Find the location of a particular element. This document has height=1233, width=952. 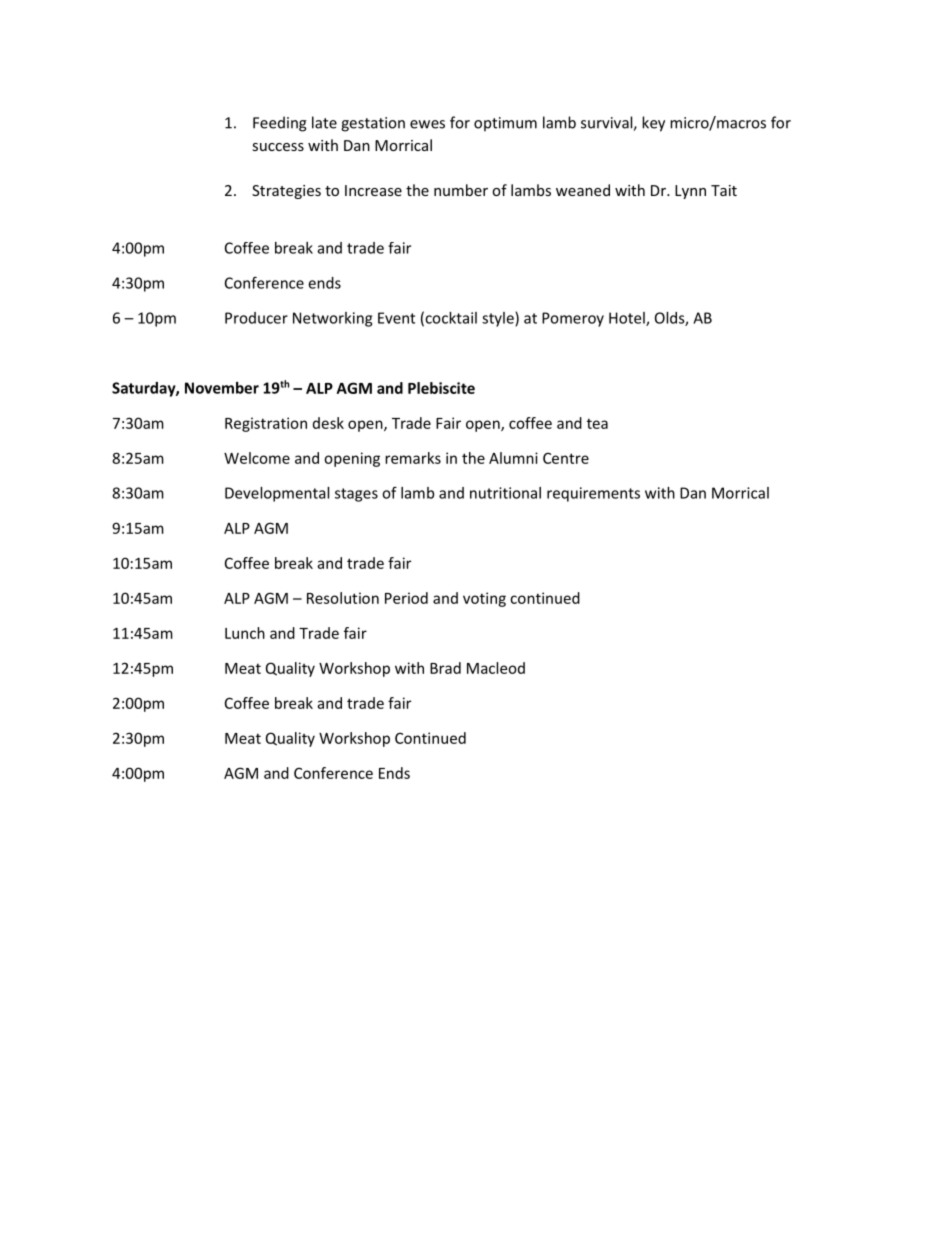

key is located at coordinates (653, 124).
